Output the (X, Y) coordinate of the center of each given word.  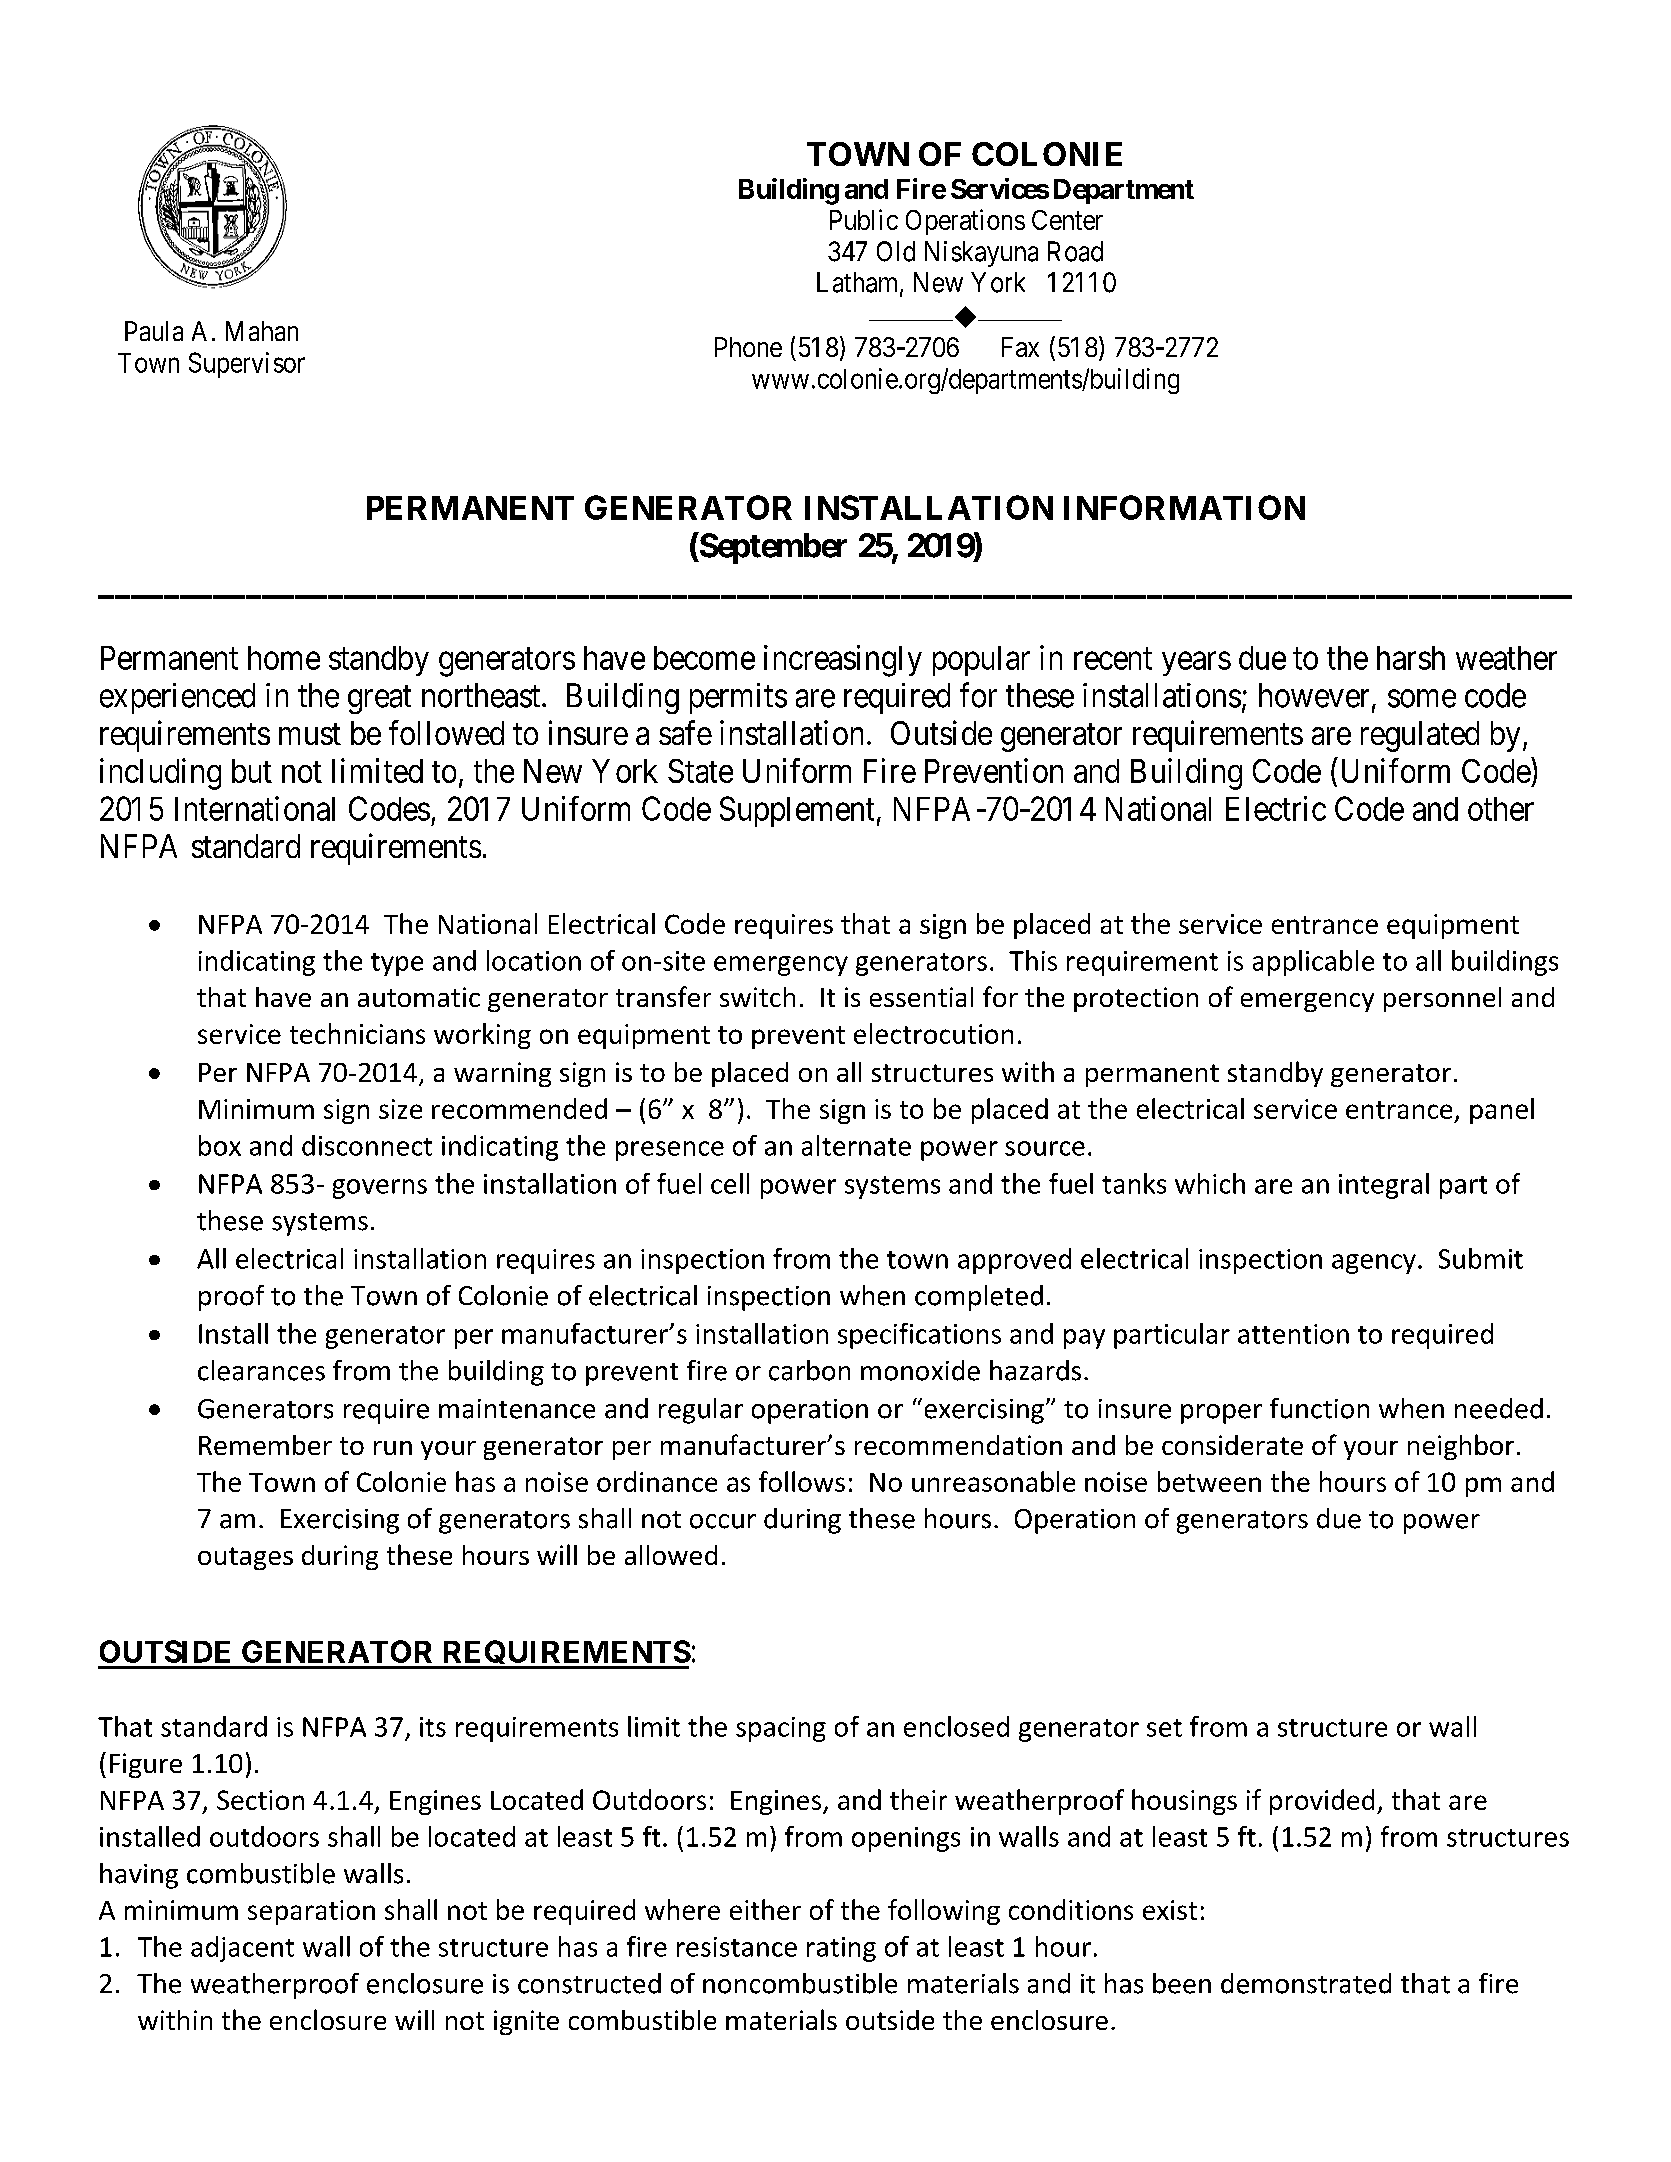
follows (802, 1481)
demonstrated (1306, 1983)
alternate (856, 1145)
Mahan (262, 331)
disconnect (367, 1145)
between (1209, 1481)
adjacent (242, 1949)
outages (245, 1558)
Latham (859, 283)
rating (841, 1949)
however (1314, 695)
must (310, 734)
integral (1384, 1186)
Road (1075, 251)
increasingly (843, 661)
